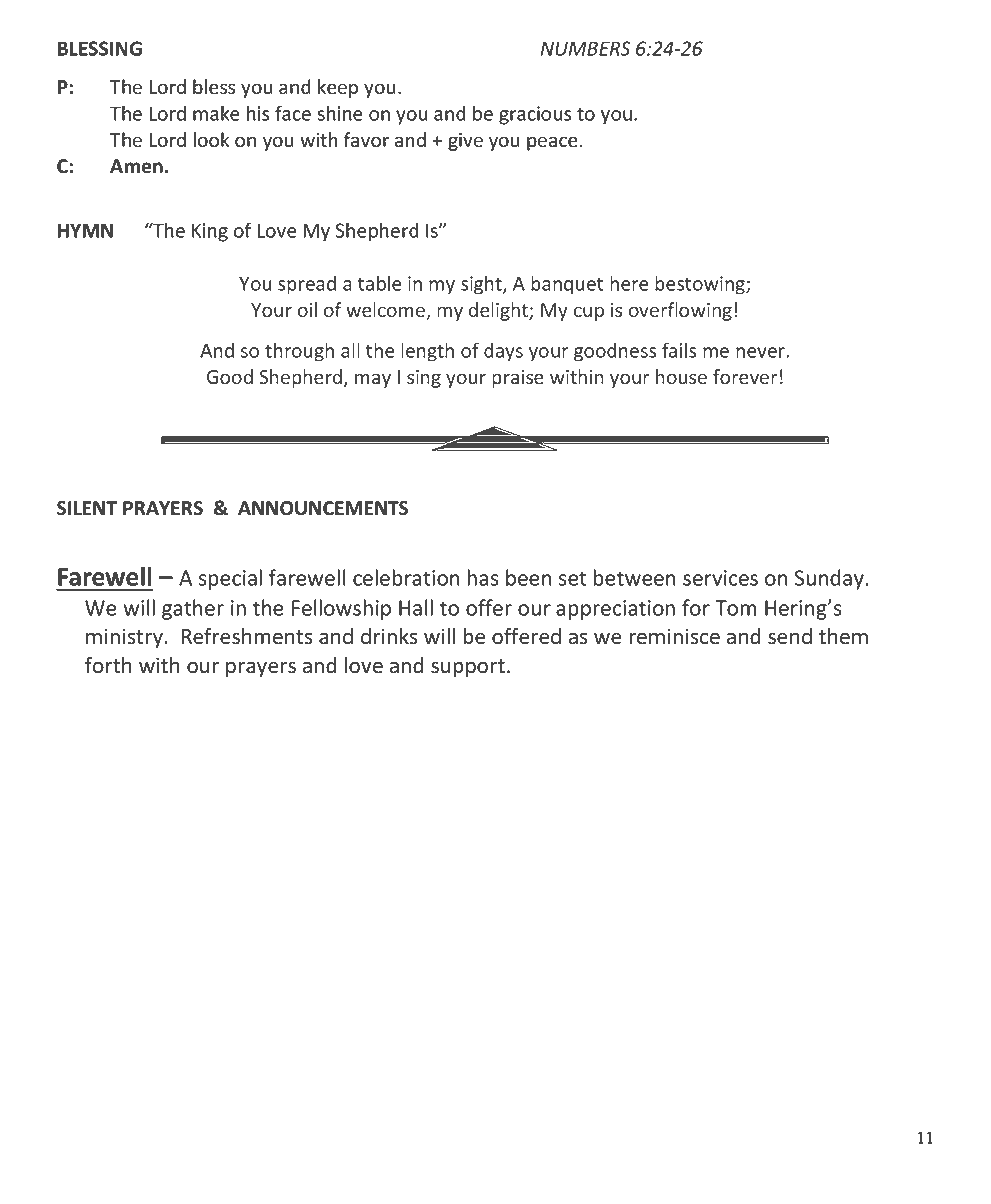  What do you see at coordinates (745, 377) in the screenshot?
I see `forever` at bounding box center [745, 377].
